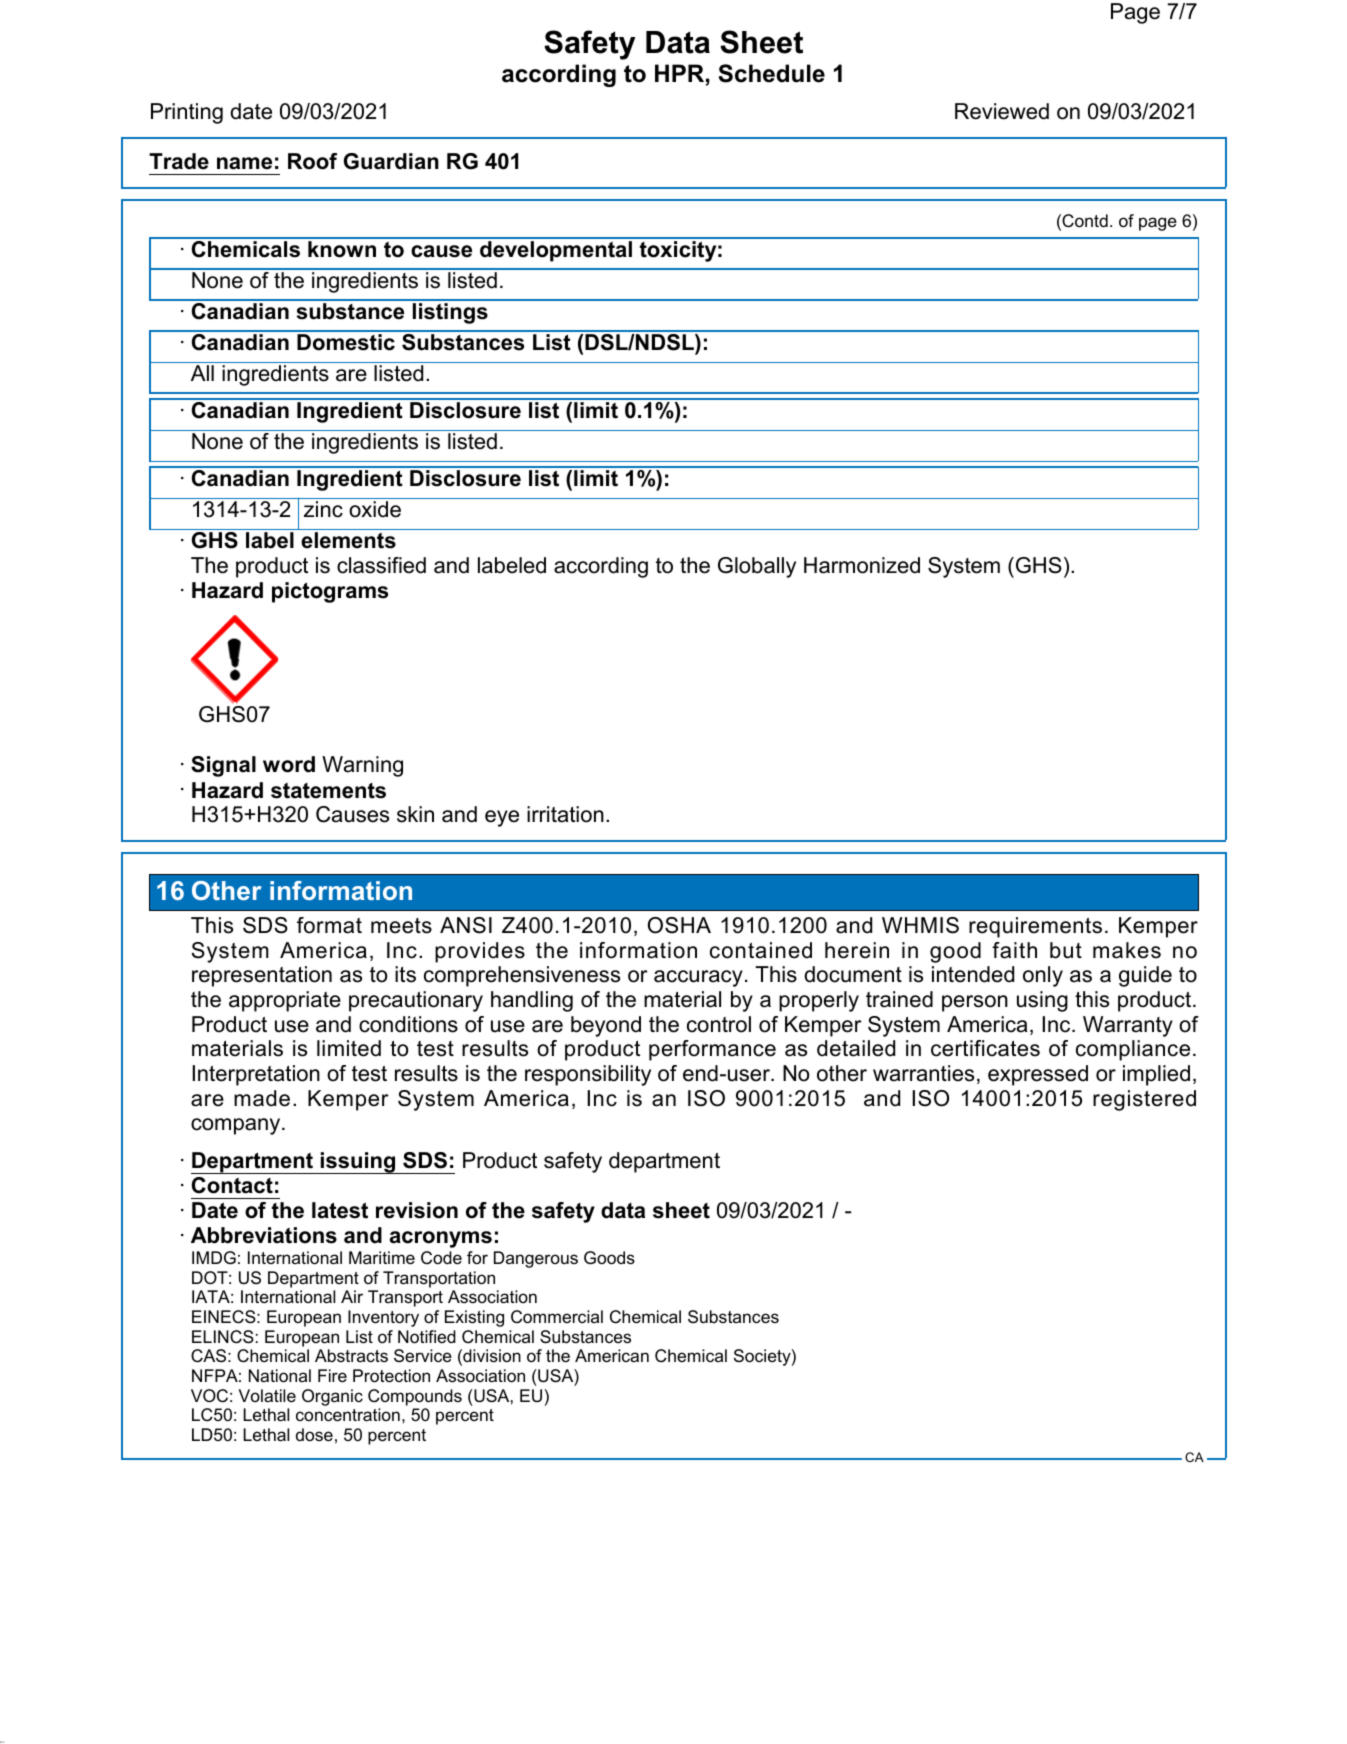  Describe the element at coordinates (1035, 927) in the screenshot. I see `requirements` at that location.
